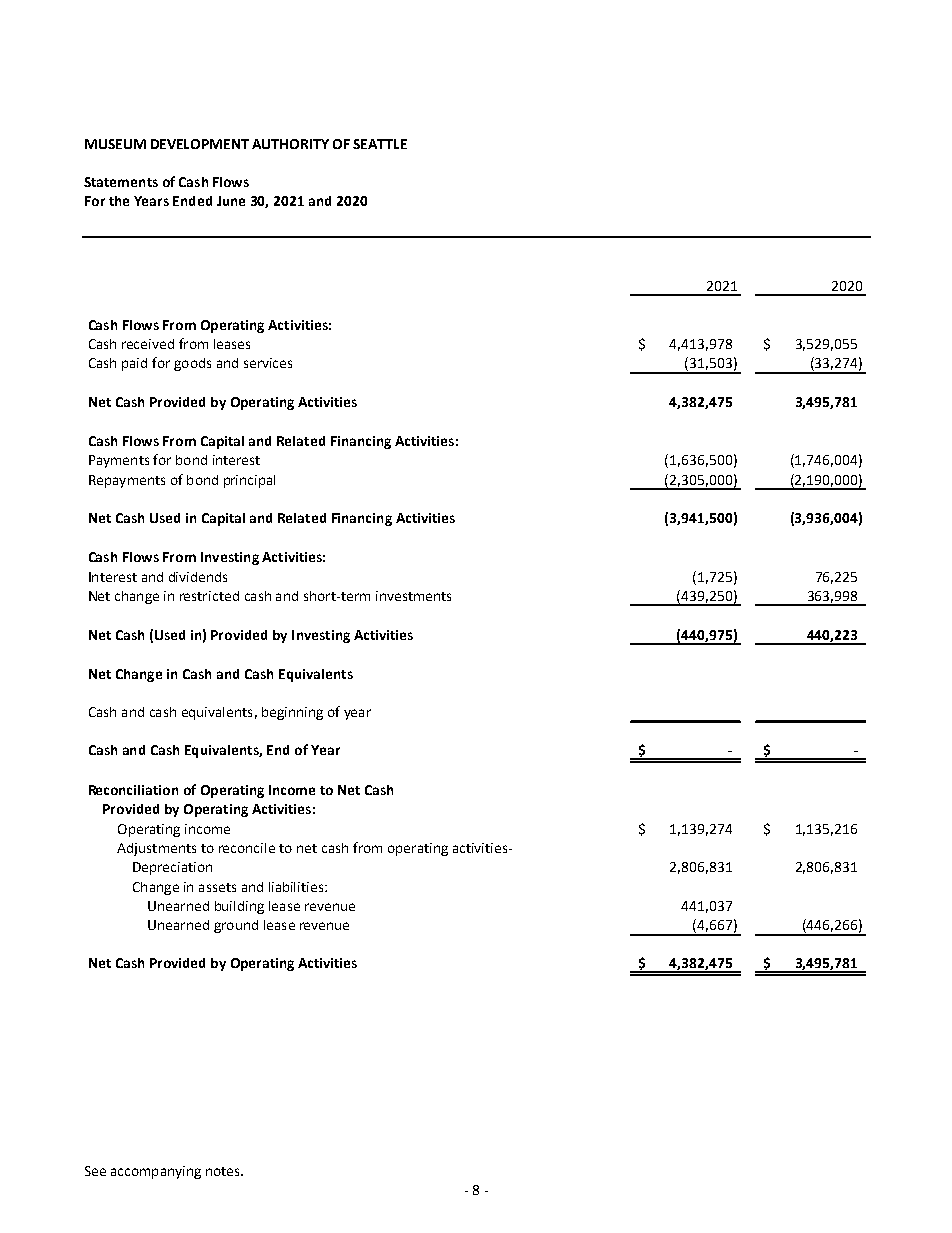 The height and width of the page is (1233, 952). What do you see at coordinates (121, 182) in the page?
I see `Statements` at bounding box center [121, 182].
